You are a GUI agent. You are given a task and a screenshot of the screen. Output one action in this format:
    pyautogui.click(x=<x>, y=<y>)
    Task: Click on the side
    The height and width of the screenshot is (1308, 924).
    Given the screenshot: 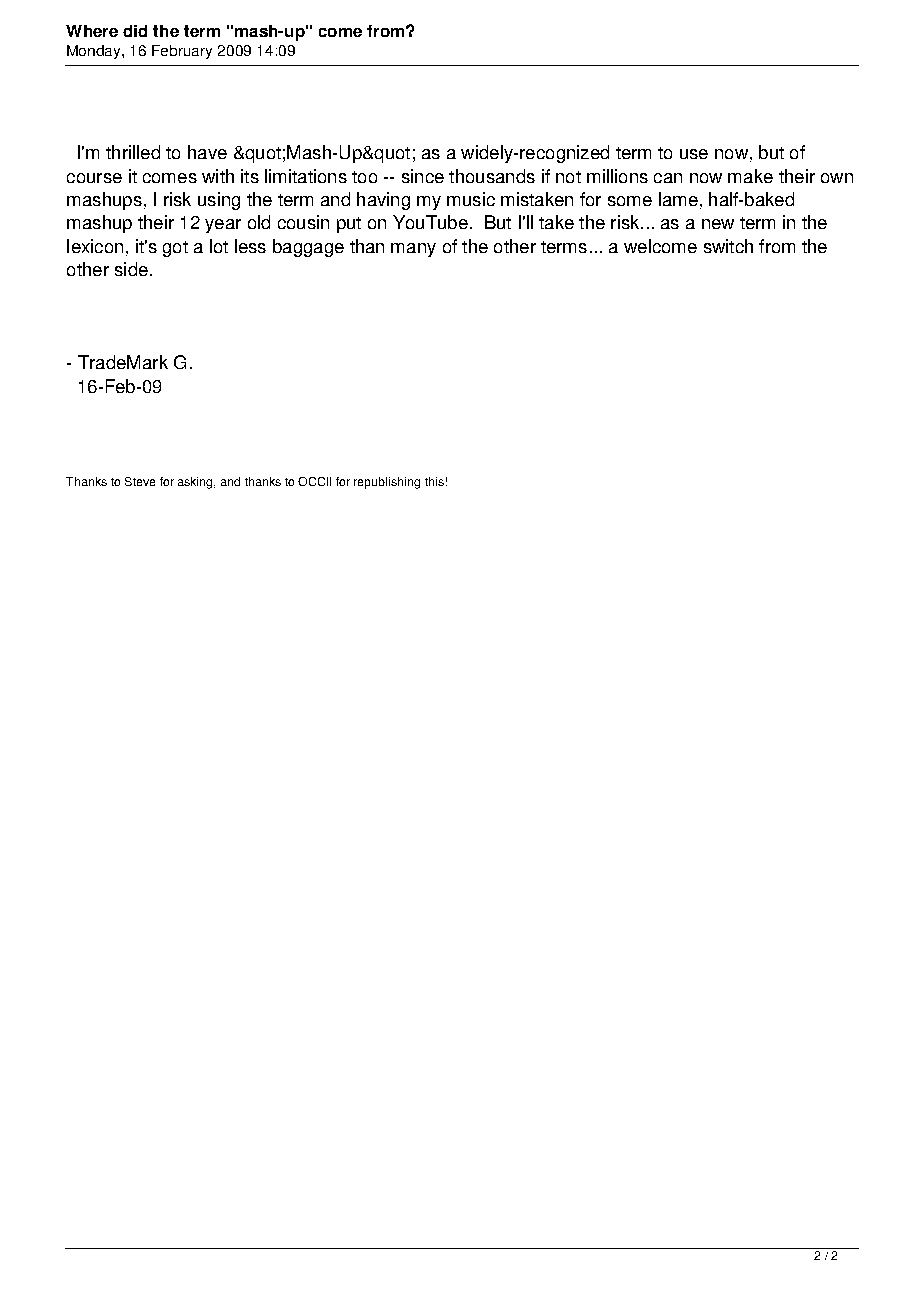 What is the action you would take?
    pyautogui.click(x=131, y=269)
